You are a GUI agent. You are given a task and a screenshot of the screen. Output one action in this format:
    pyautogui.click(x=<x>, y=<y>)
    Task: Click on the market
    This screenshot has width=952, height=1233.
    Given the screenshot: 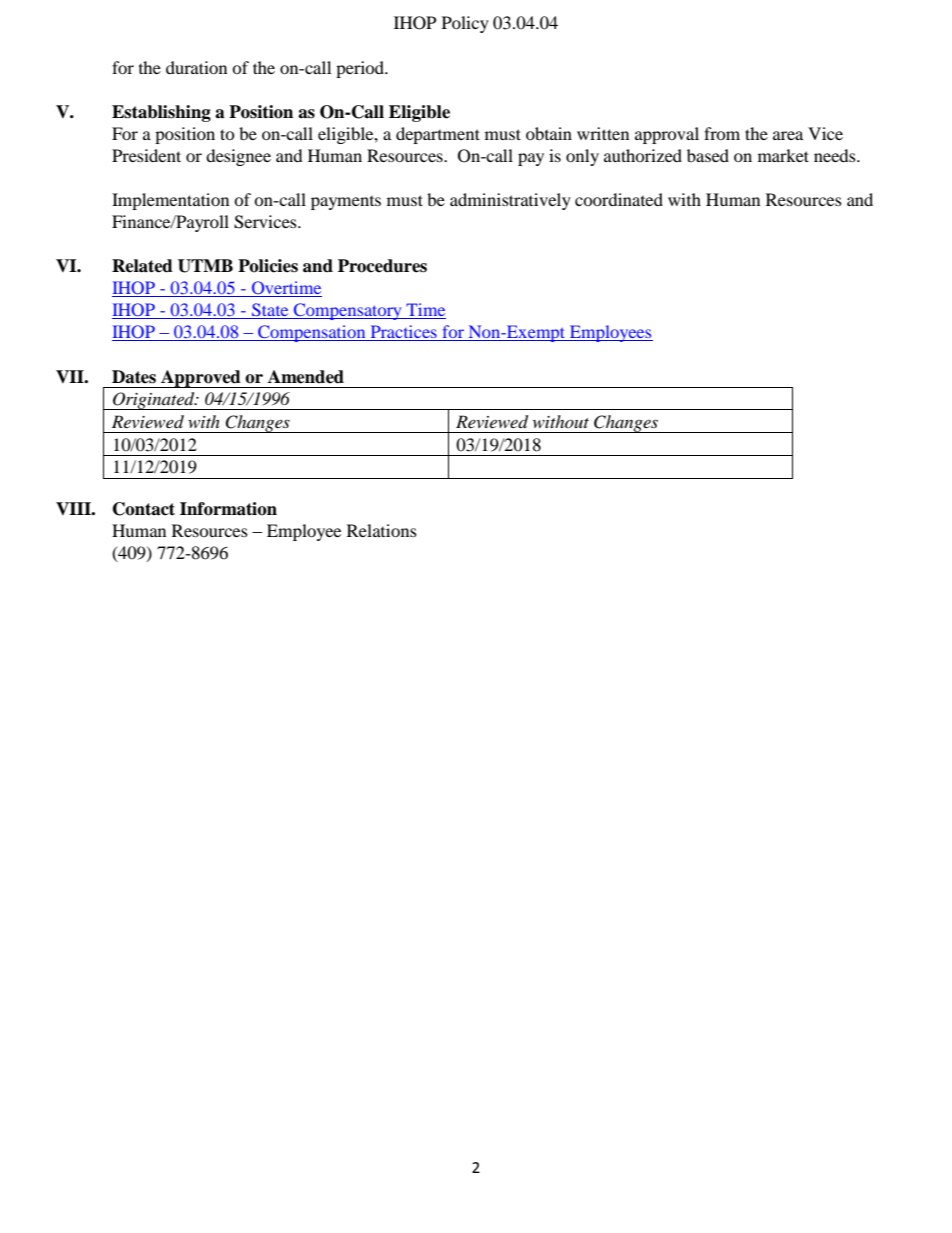 What is the action you would take?
    pyautogui.click(x=783, y=155)
